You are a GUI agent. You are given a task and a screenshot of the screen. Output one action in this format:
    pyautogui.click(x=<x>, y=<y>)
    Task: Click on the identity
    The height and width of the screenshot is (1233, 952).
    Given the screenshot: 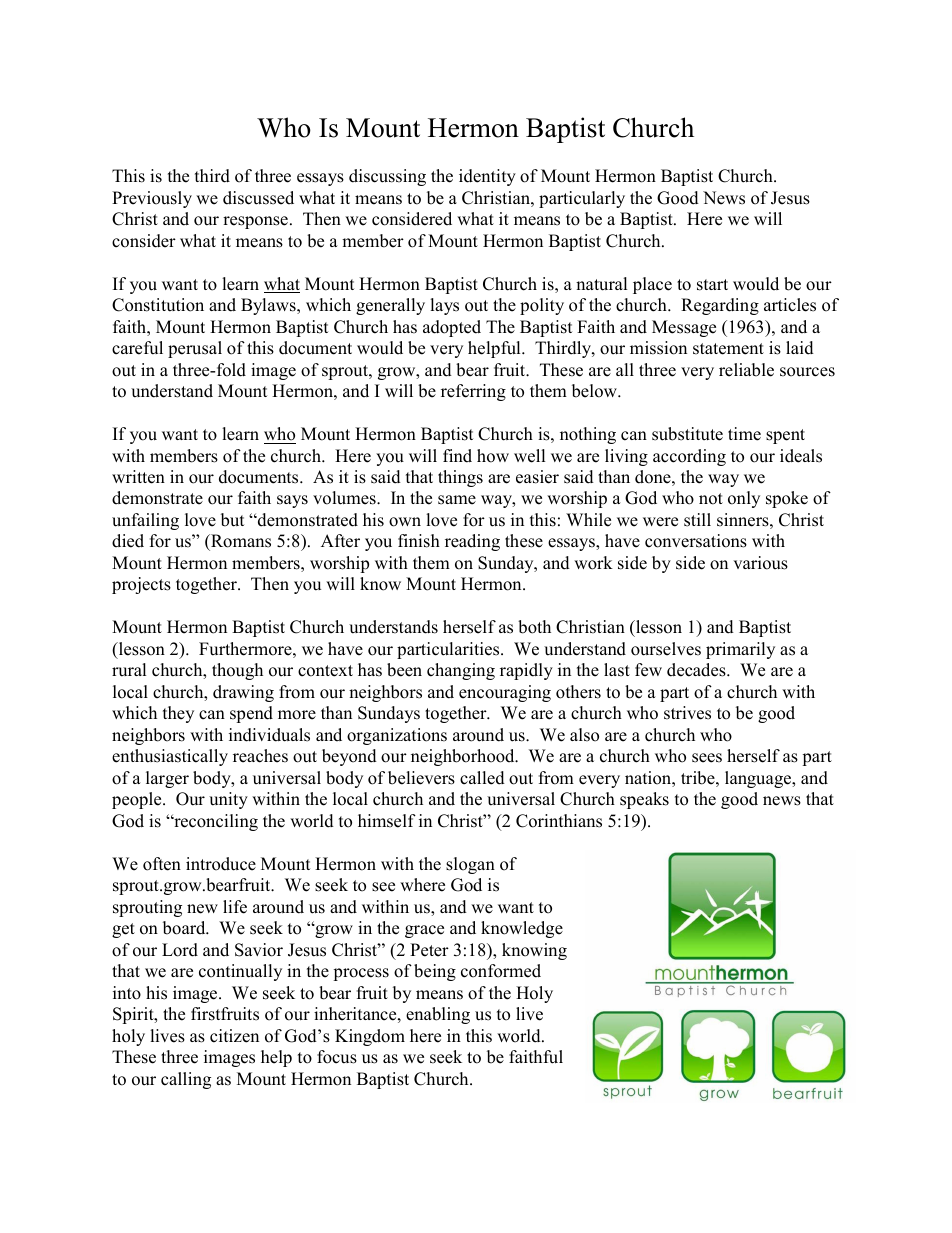 What is the action you would take?
    pyautogui.click(x=487, y=177)
